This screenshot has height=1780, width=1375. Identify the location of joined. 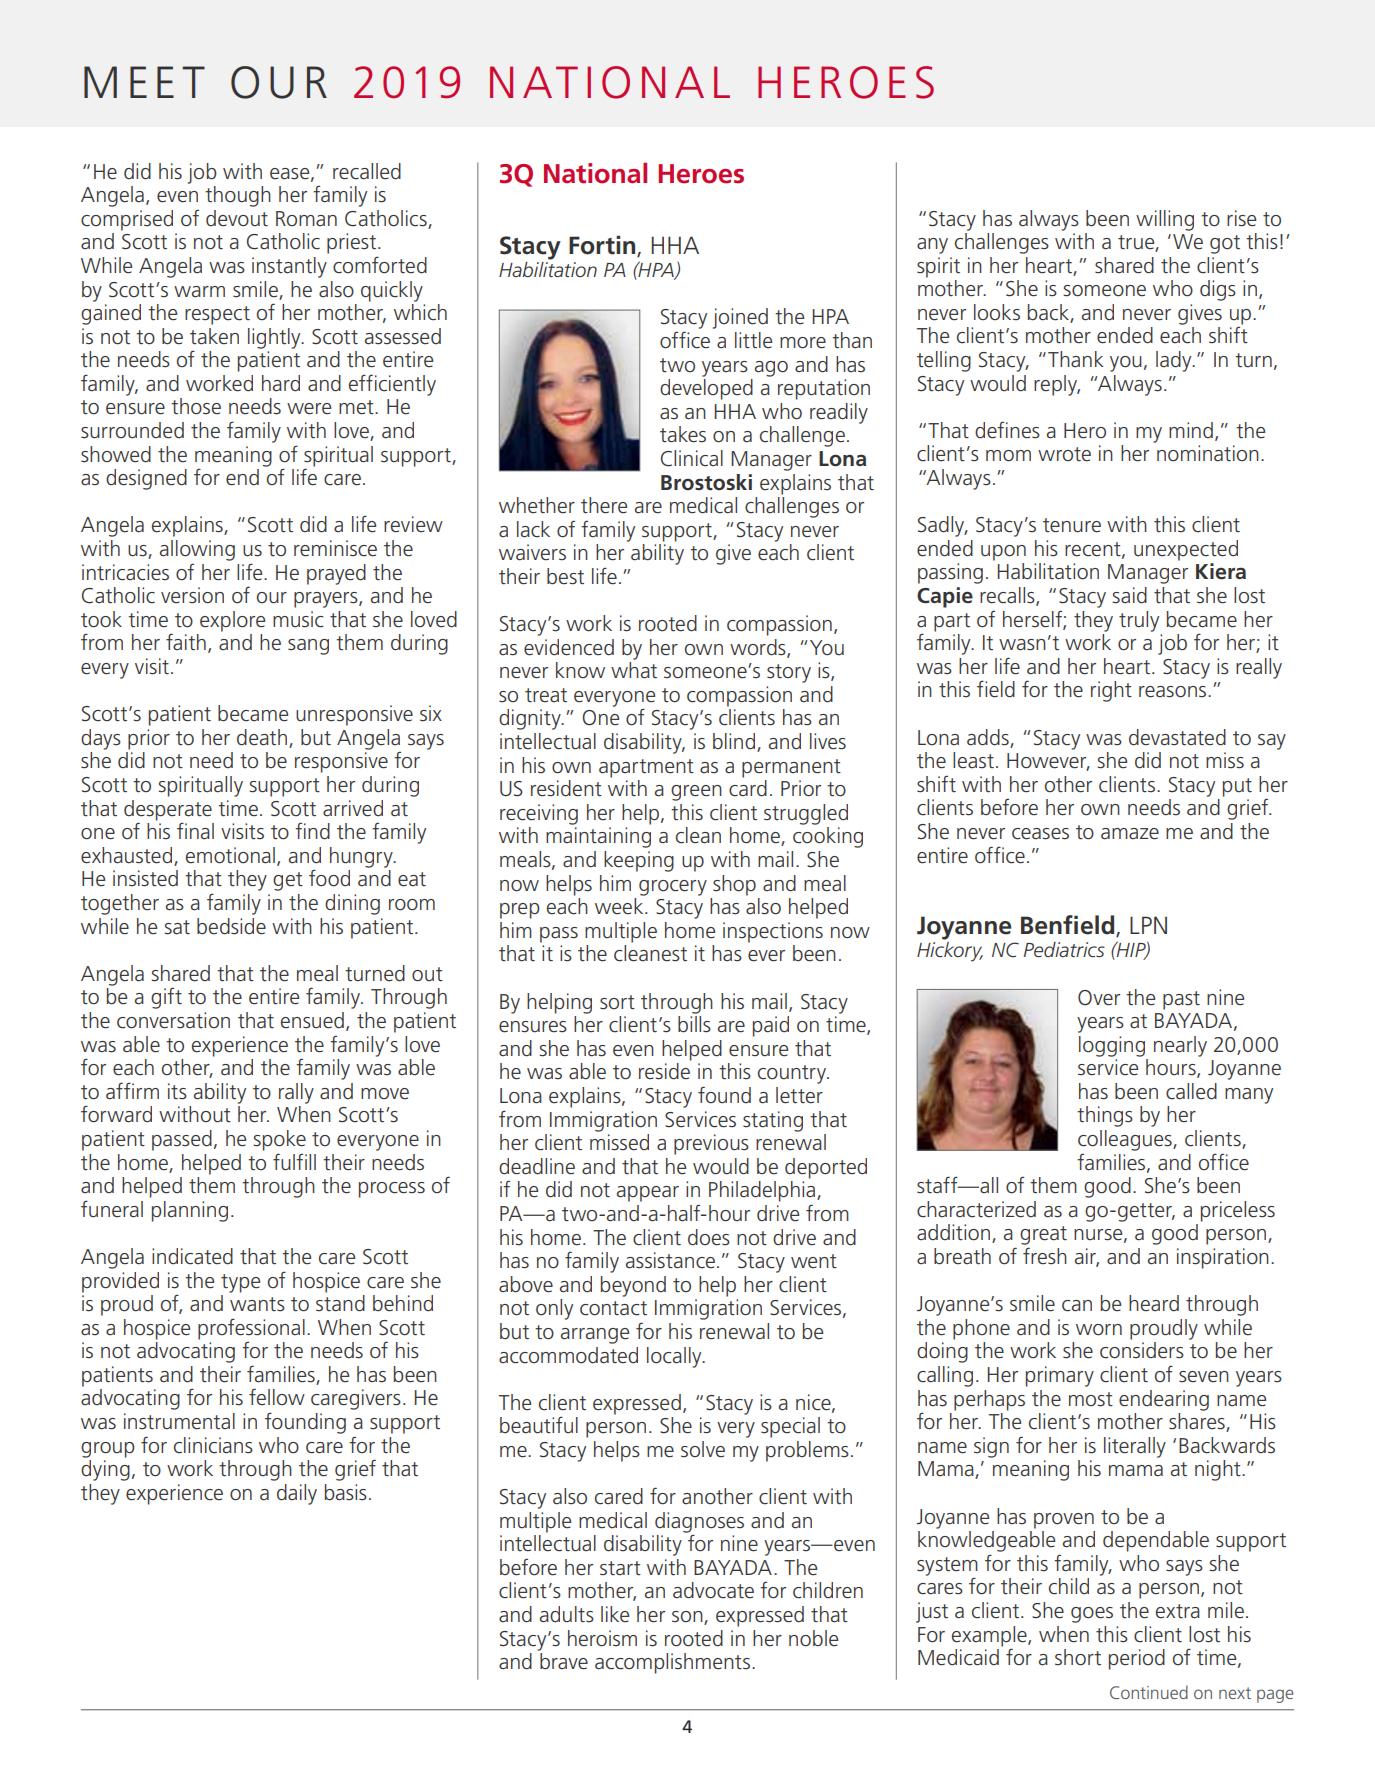
(740, 318).
